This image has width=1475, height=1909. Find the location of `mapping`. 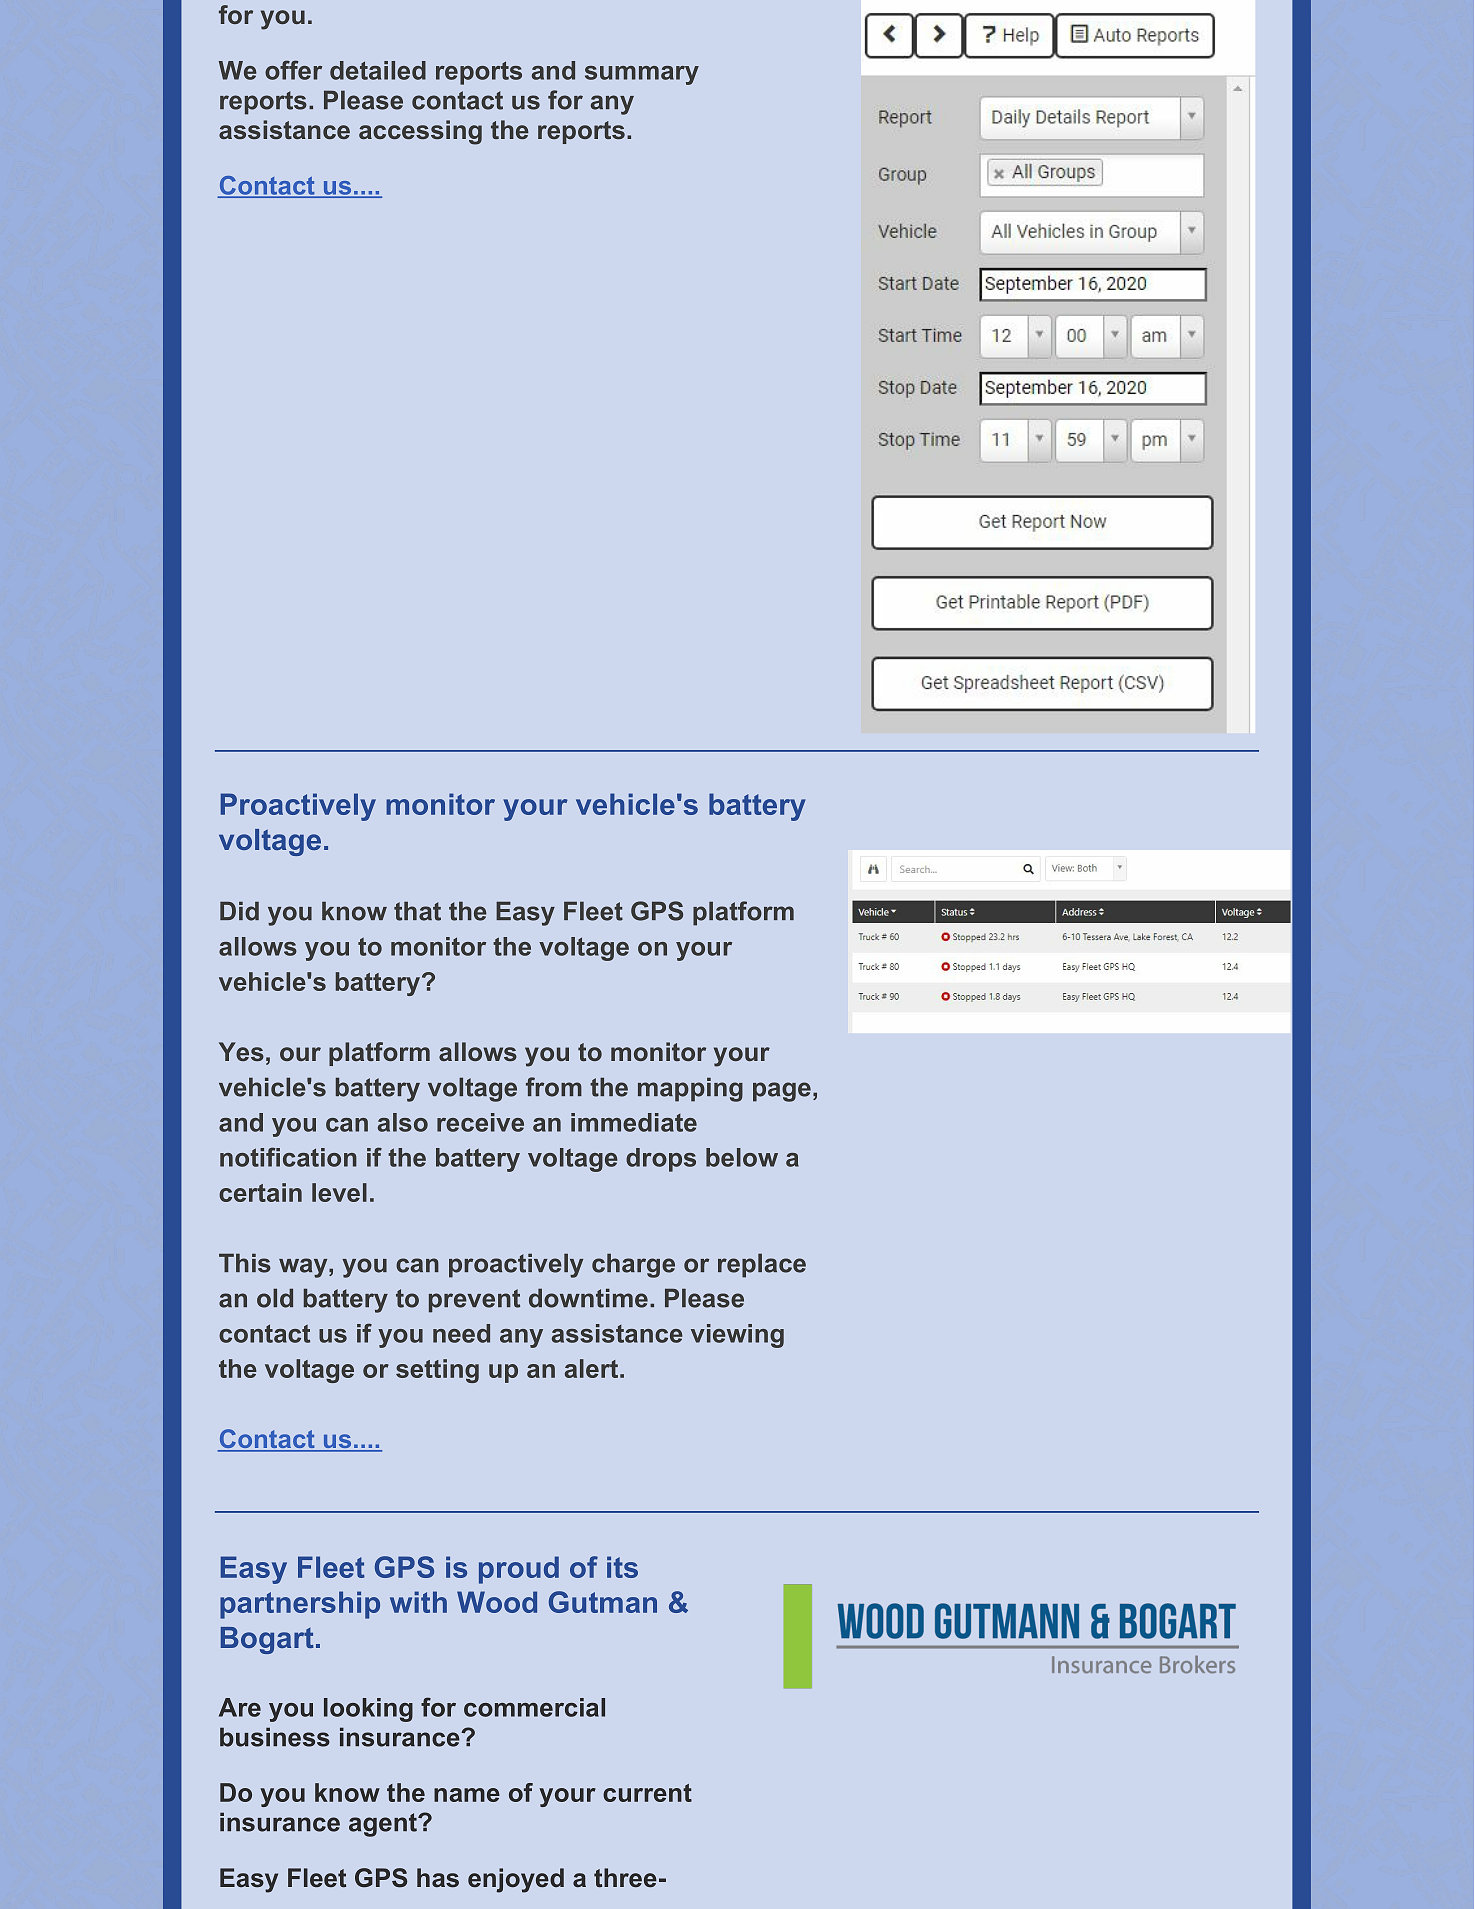

mapping is located at coordinates (690, 1089).
